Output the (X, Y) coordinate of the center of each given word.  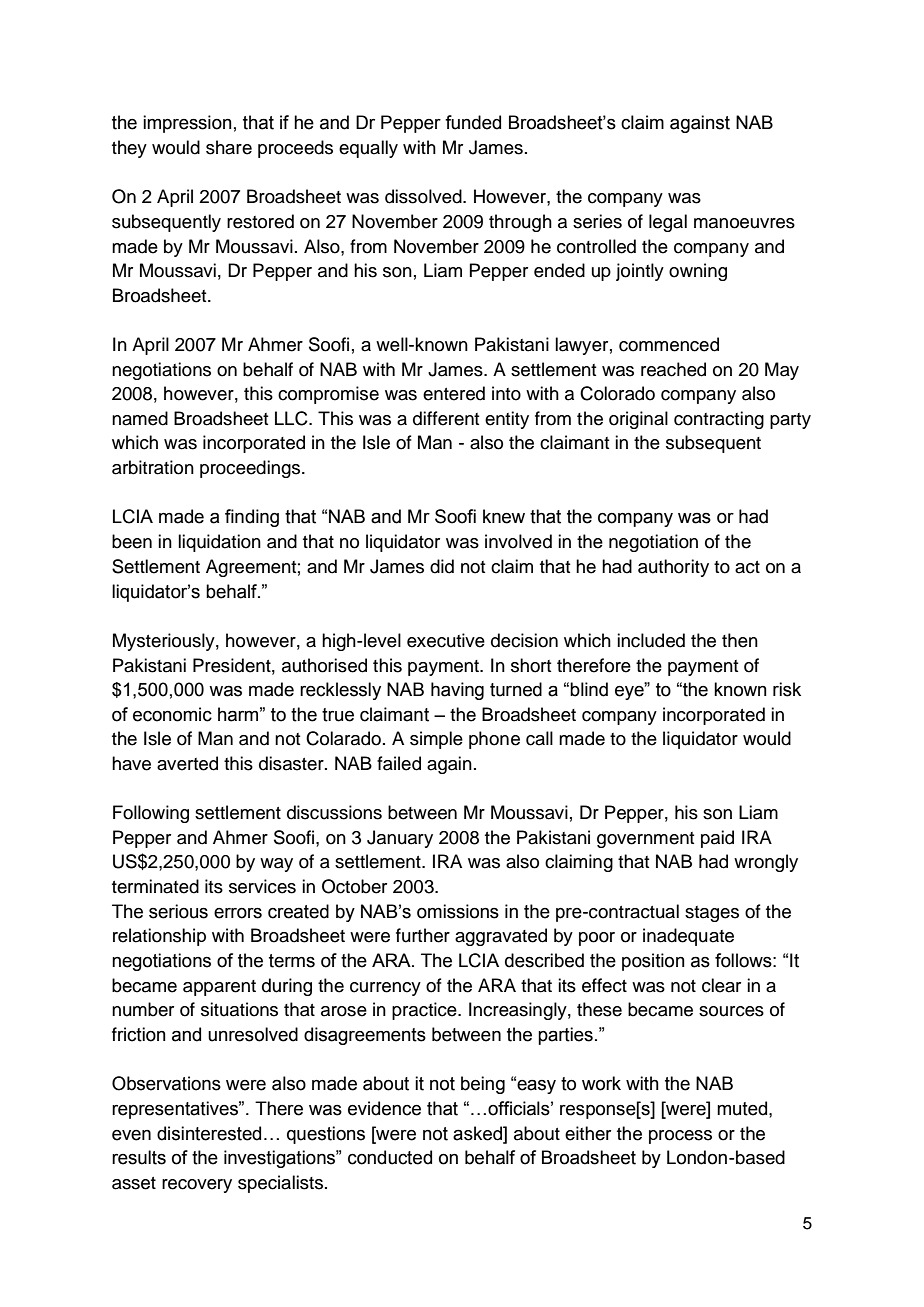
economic (172, 714)
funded (473, 122)
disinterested (209, 1133)
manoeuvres (744, 223)
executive (446, 640)
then (740, 640)
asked (478, 1133)
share (229, 147)
